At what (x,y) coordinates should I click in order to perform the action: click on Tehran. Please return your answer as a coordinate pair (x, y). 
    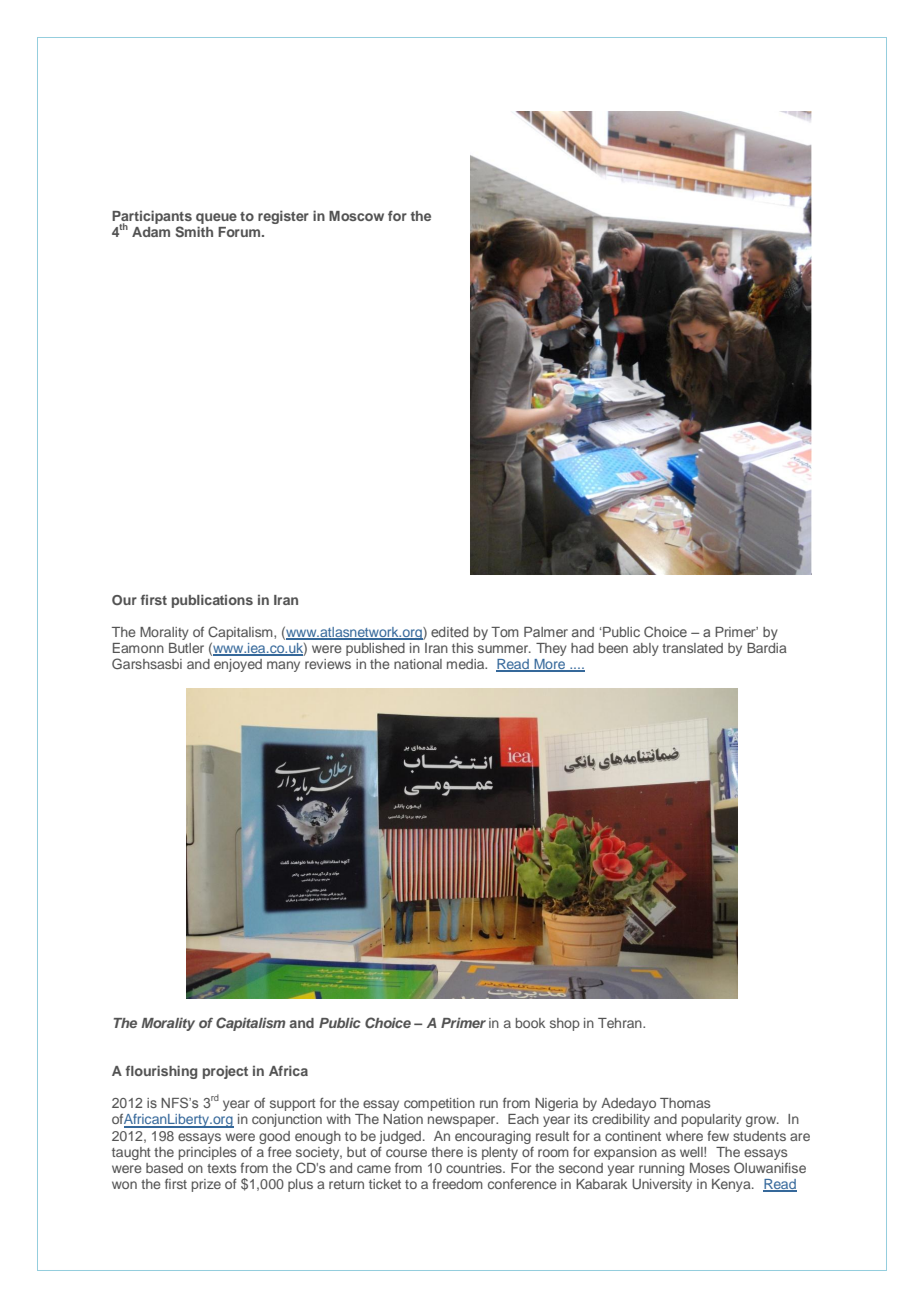
    Looking at the image, I should click on (621, 1023).
